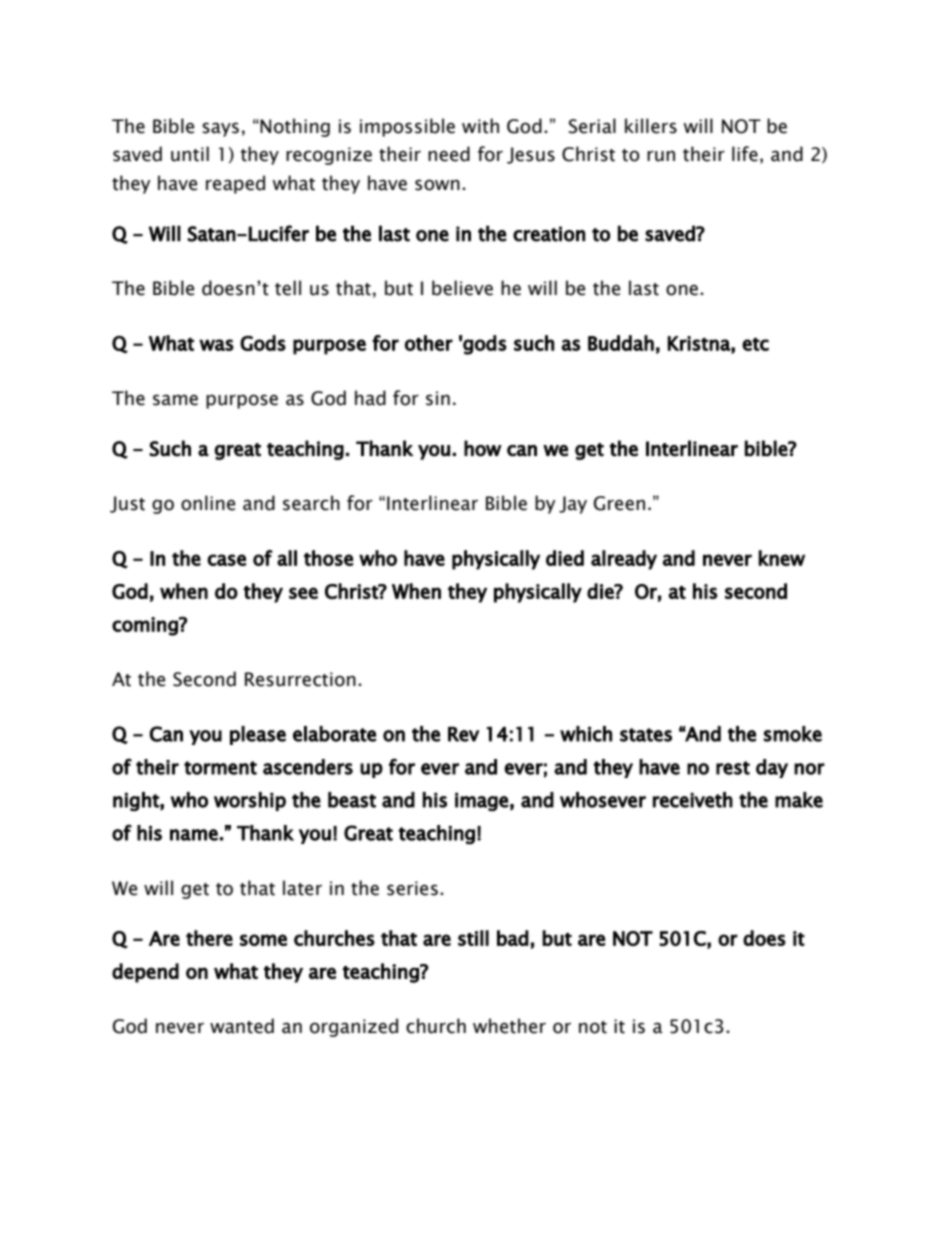  What do you see at coordinates (226, 560) in the page?
I see `case` at bounding box center [226, 560].
